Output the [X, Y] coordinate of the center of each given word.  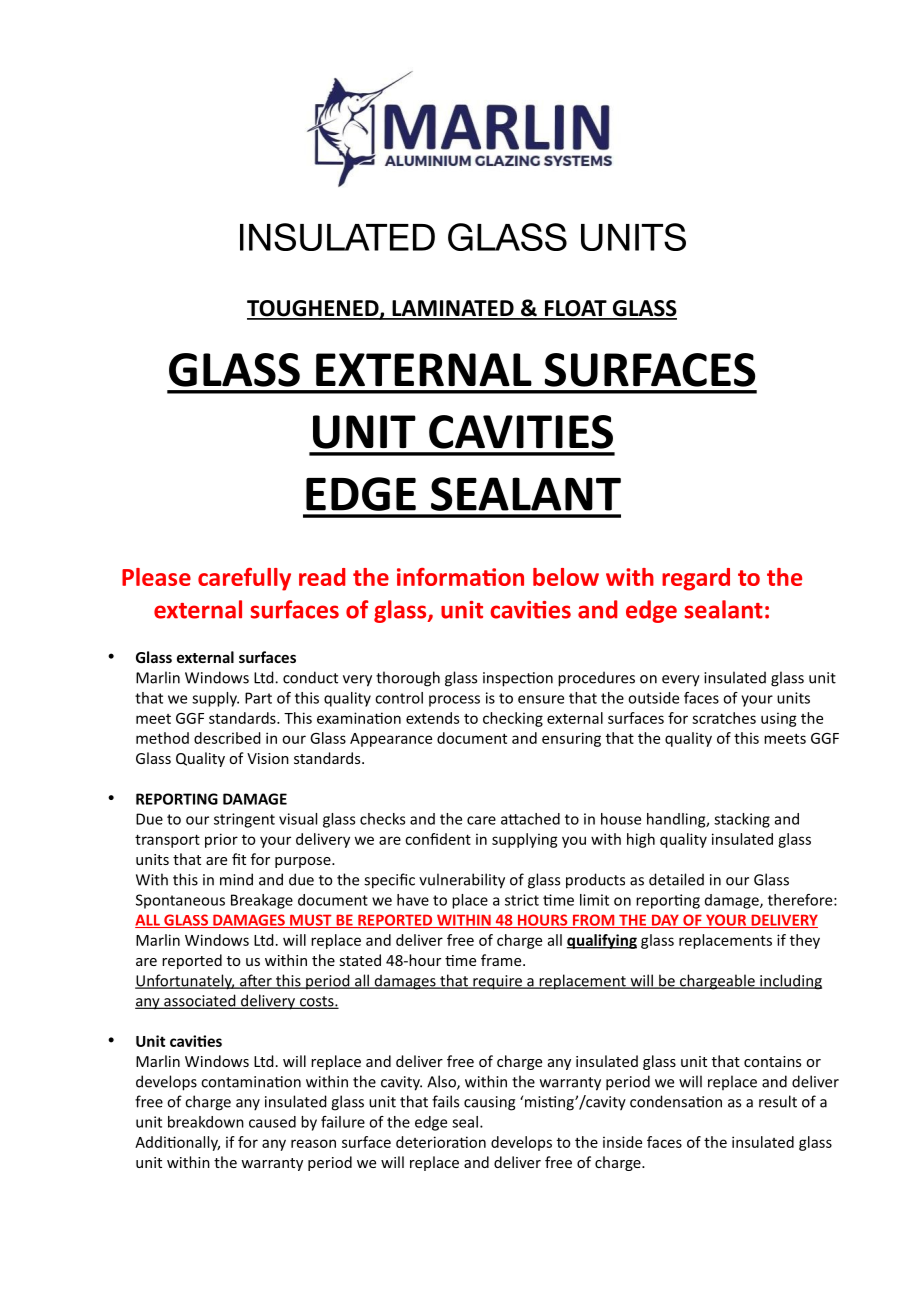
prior [221, 840]
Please [156, 577]
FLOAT [575, 309]
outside [653, 698]
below [566, 577]
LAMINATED [453, 309]
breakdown [206, 1122]
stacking [742, 820]
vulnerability [462, 881]
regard [696, 579]
